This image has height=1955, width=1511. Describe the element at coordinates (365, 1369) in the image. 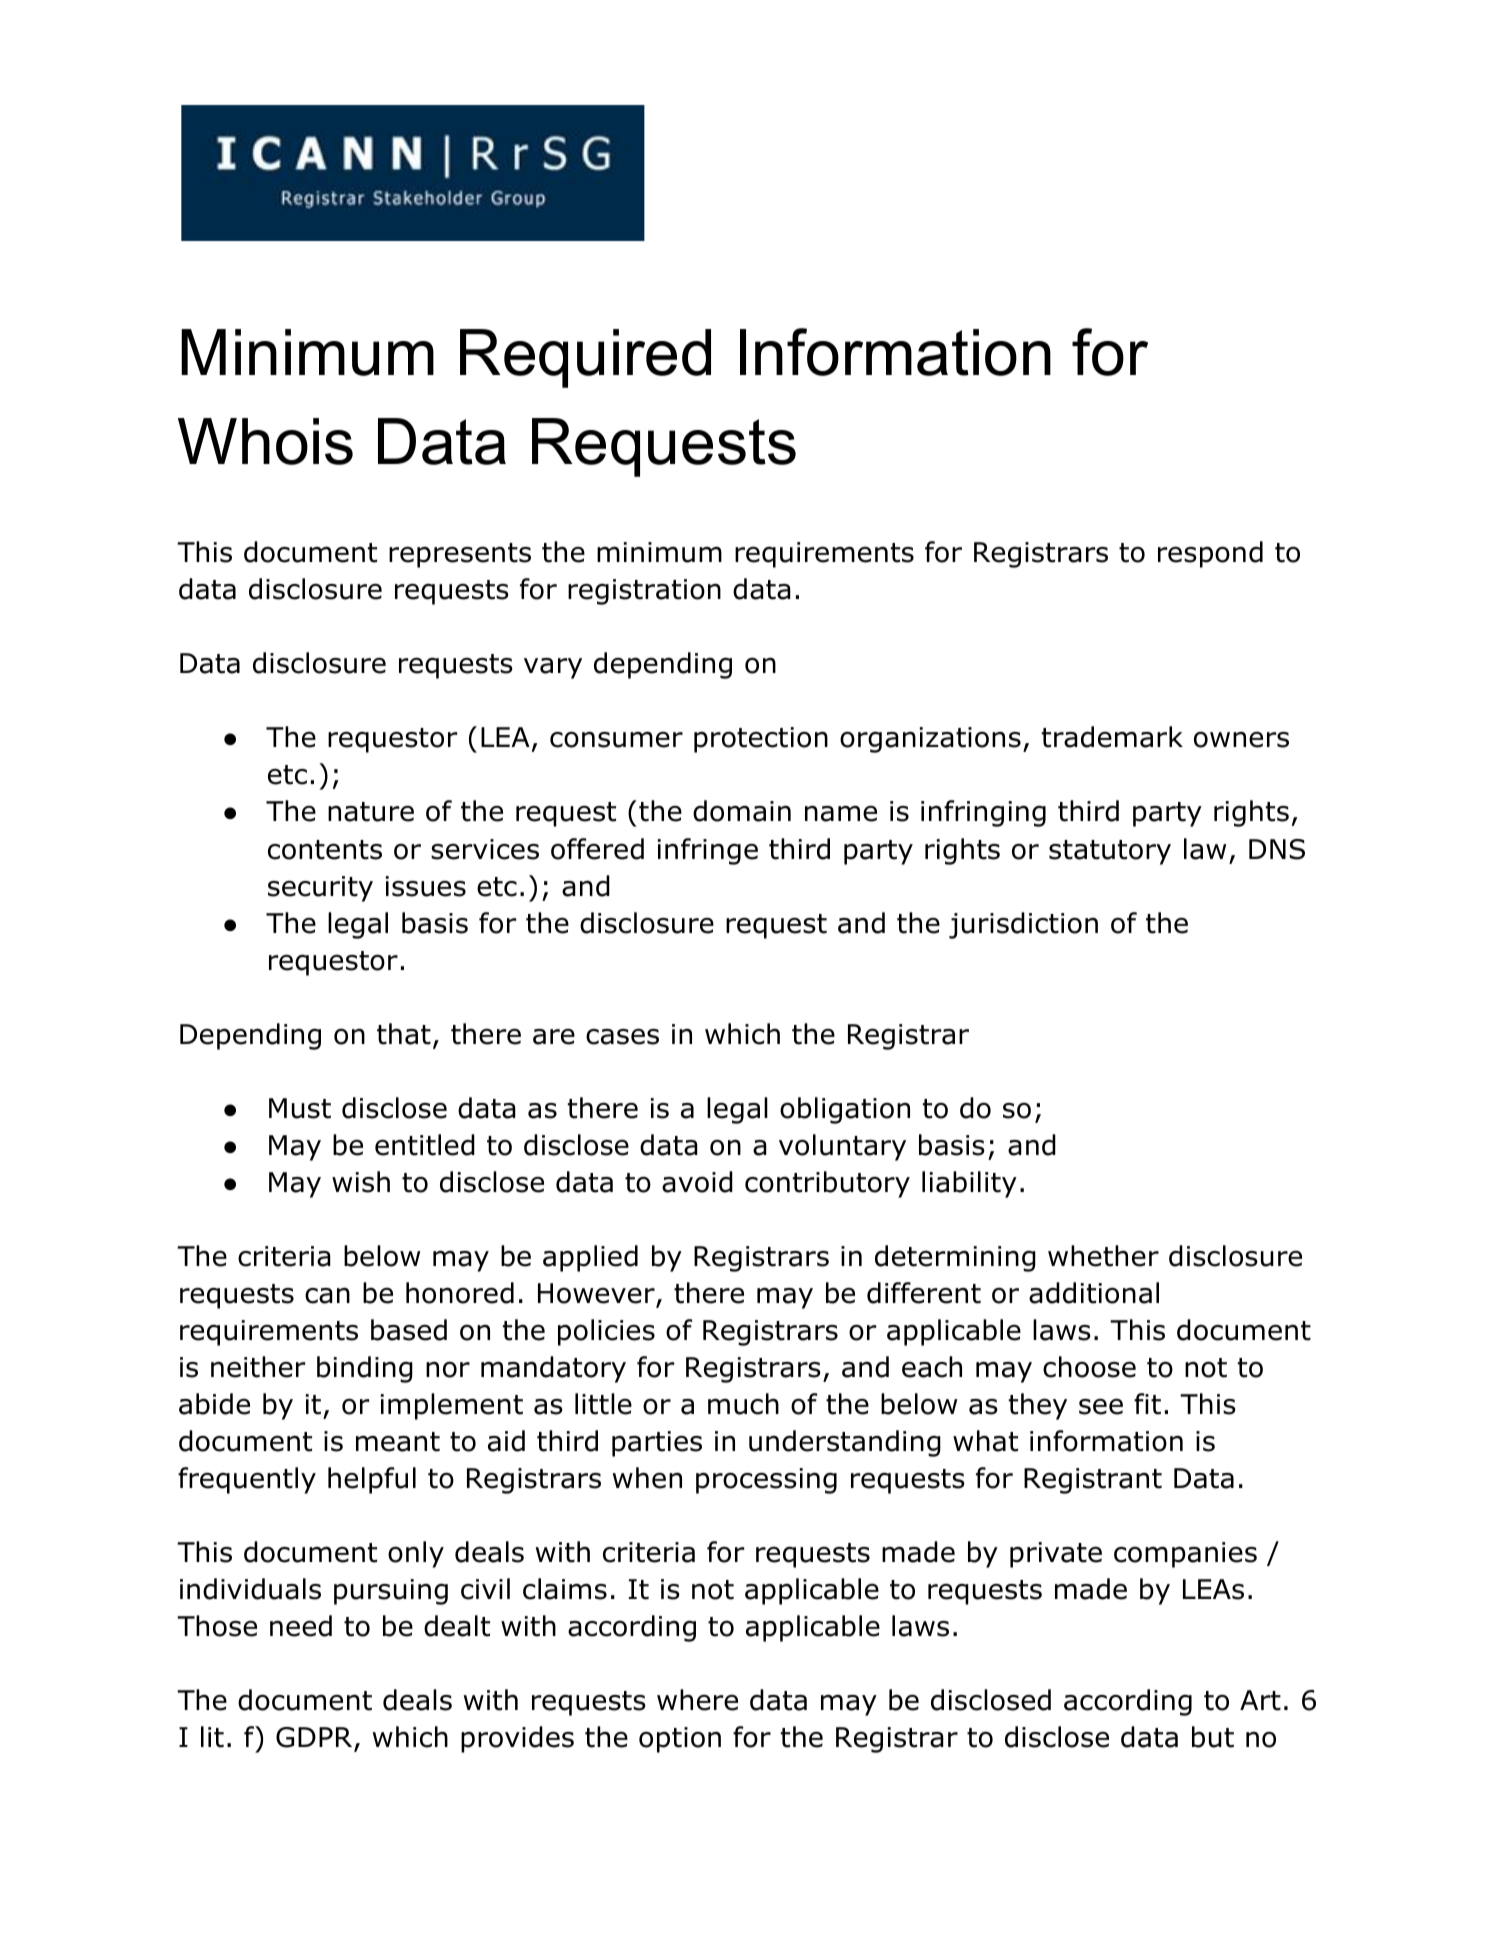

I see `binding` at that location.
